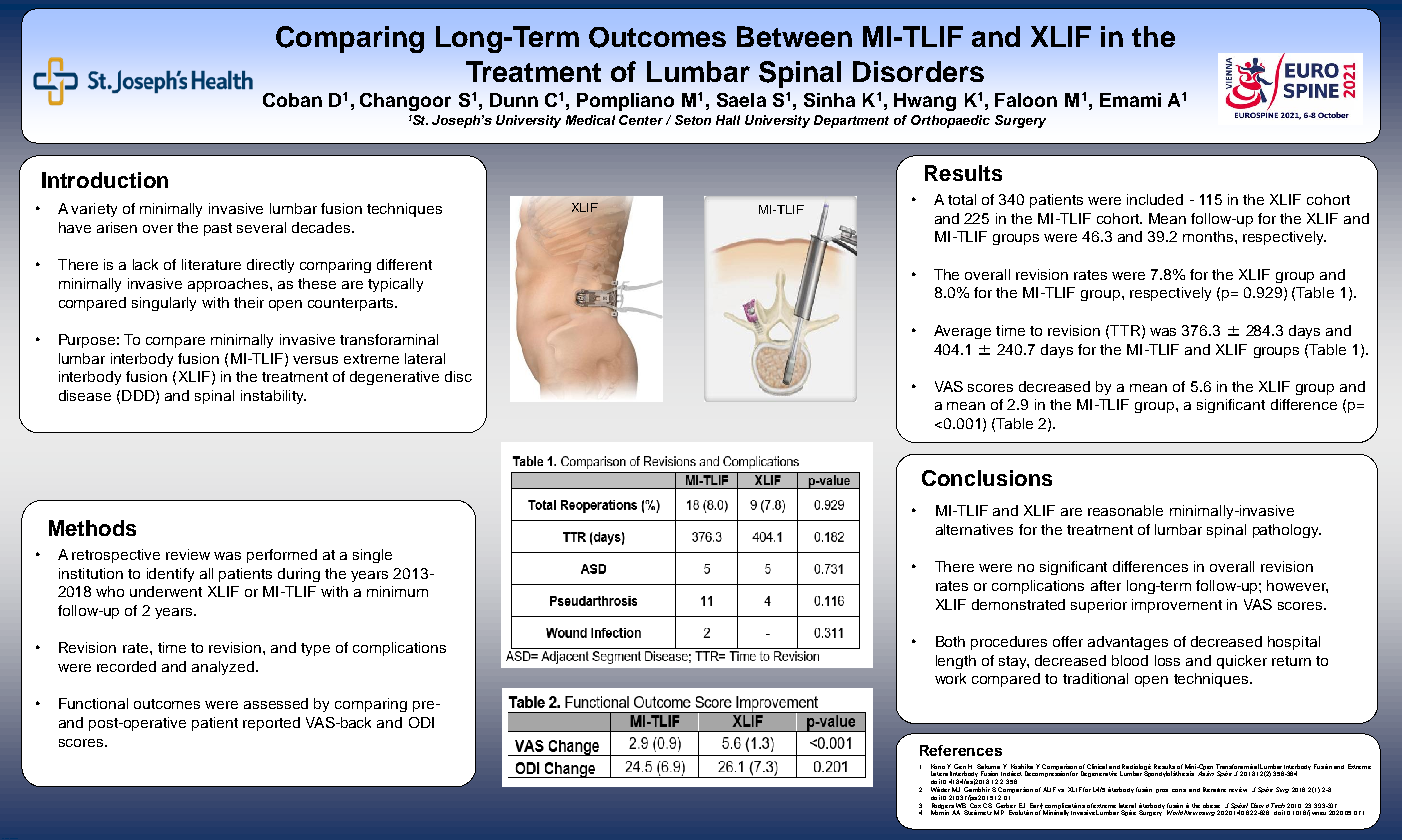 This page has width=1402, height=840. I want to click on Average, so click(962, 332).
